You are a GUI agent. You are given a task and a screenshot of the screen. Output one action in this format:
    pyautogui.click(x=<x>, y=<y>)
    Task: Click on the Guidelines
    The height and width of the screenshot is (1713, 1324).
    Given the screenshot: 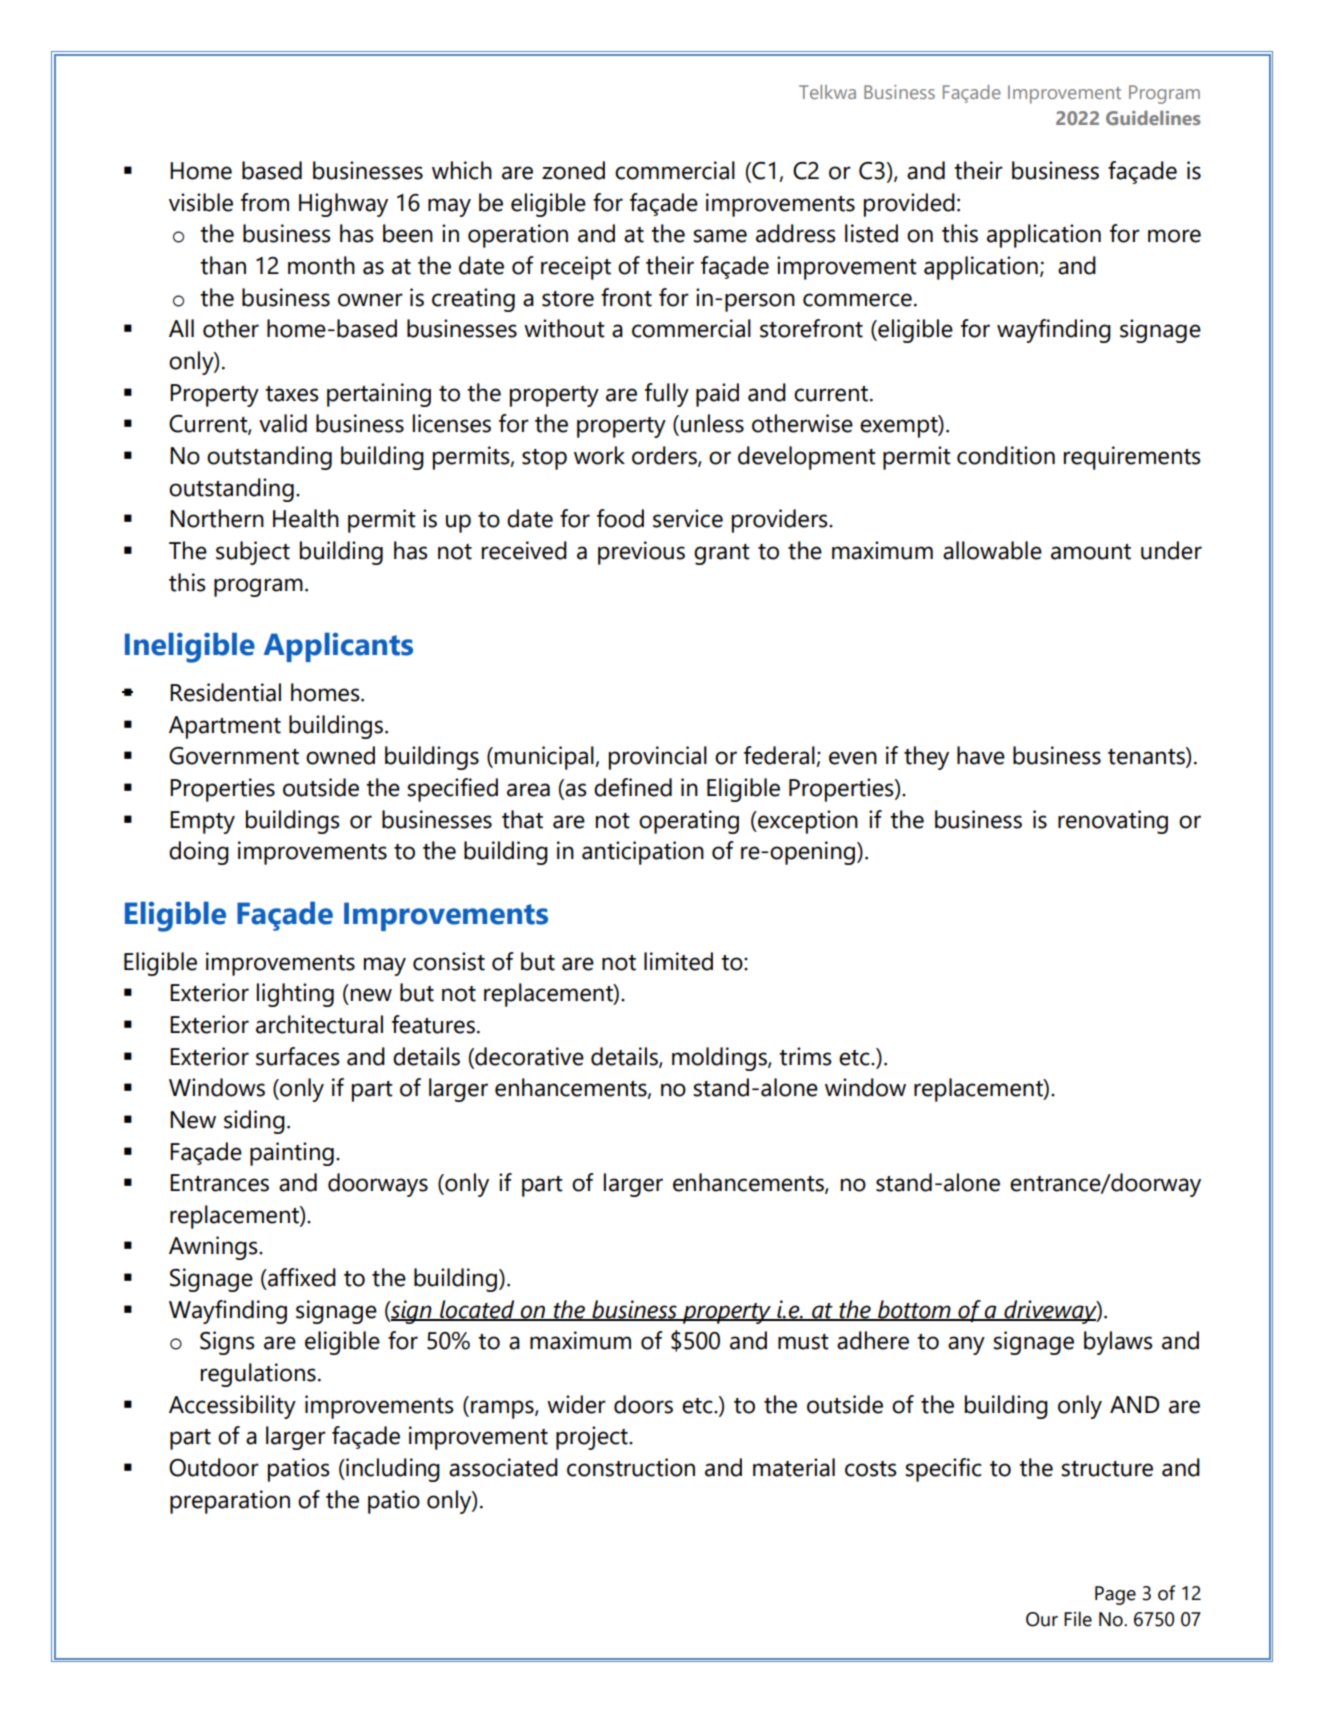 What is the action you would take?
    pyautogui.click(x=1153, y=118)
